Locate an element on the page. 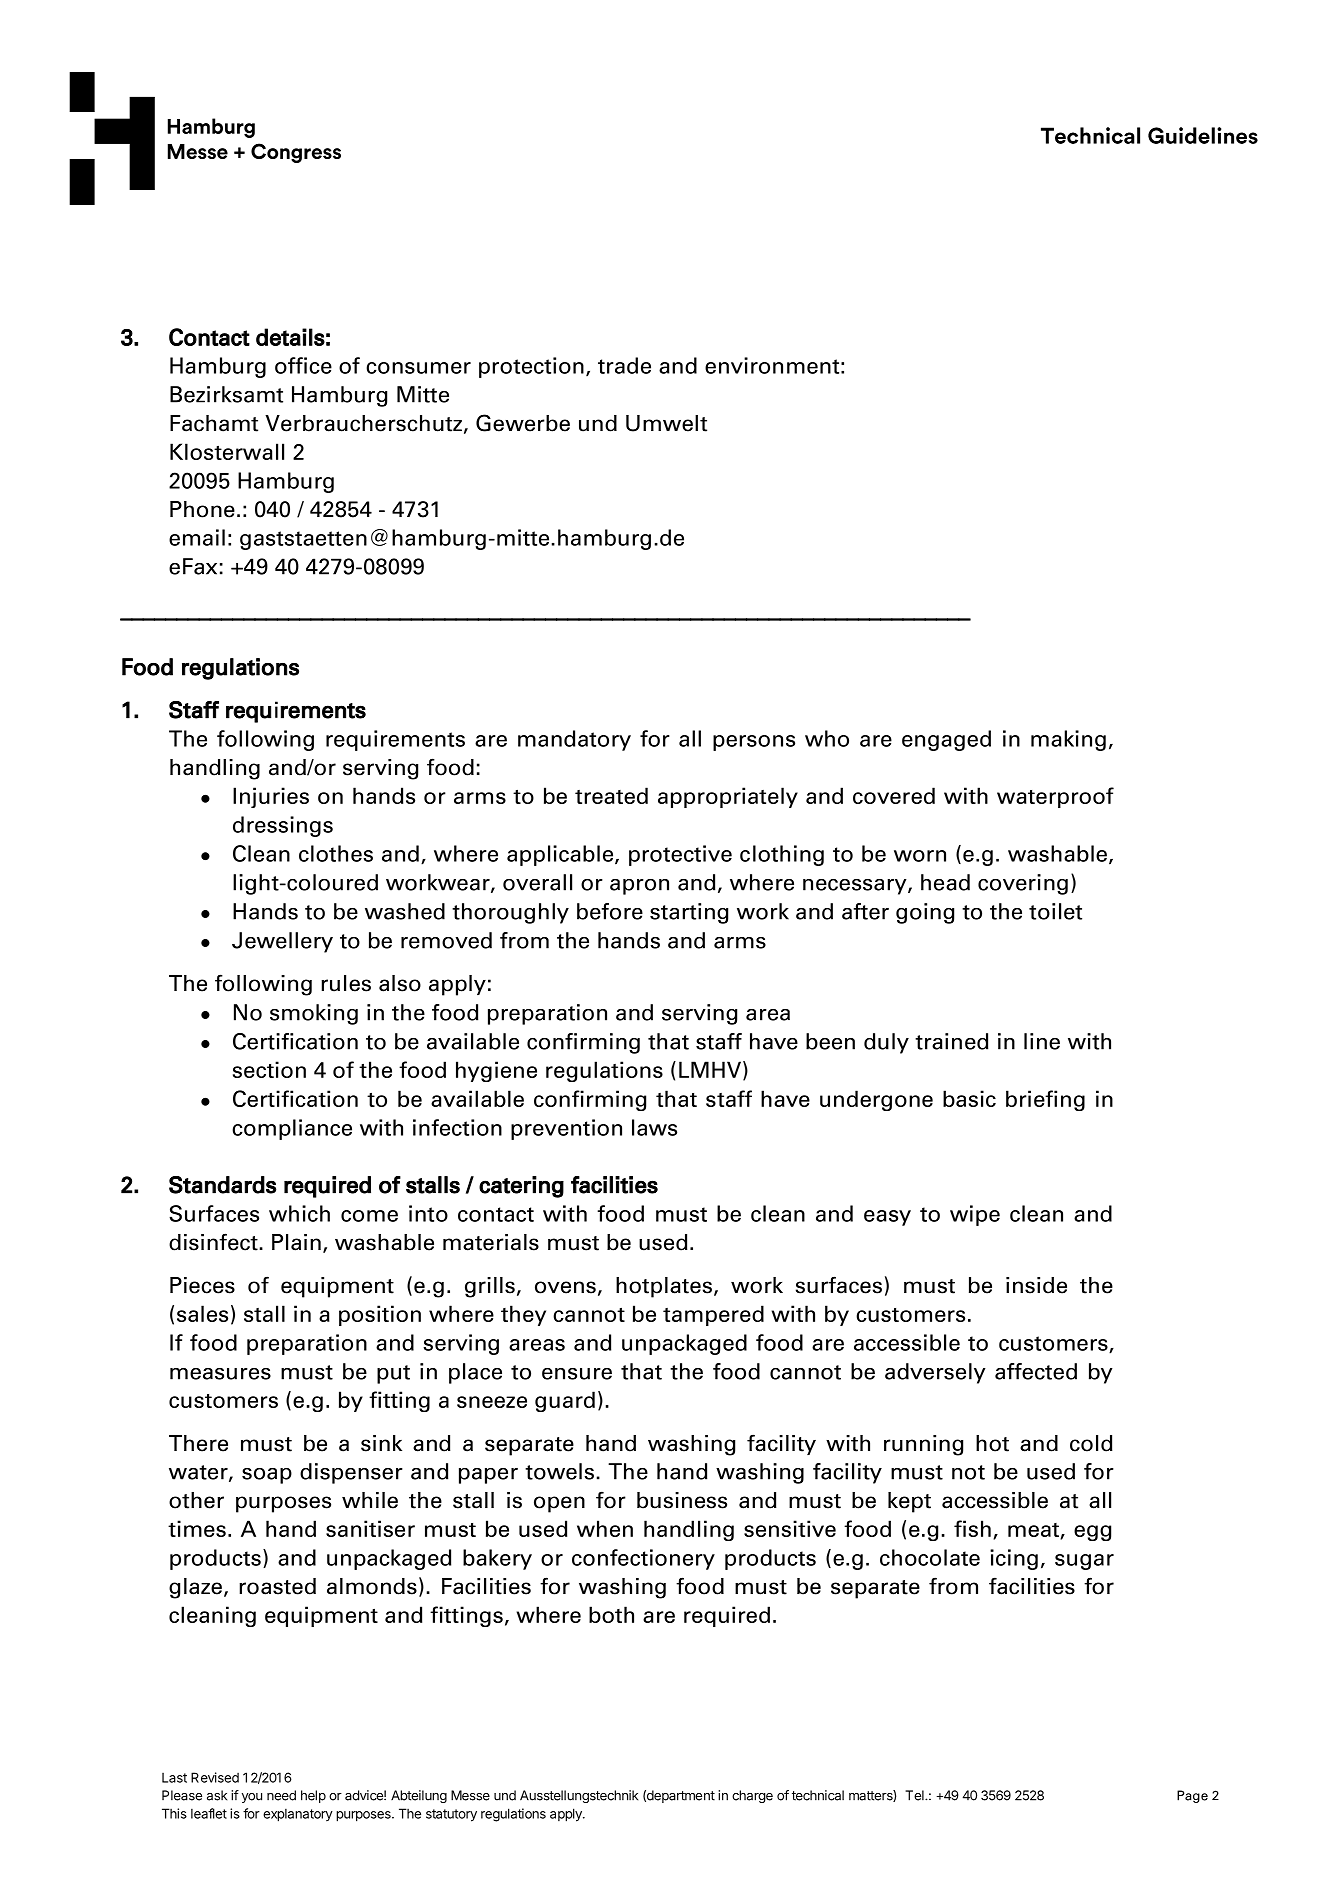 The height and width of the image is (1883, 1330). soap is located at coordinates (267, 1476).
